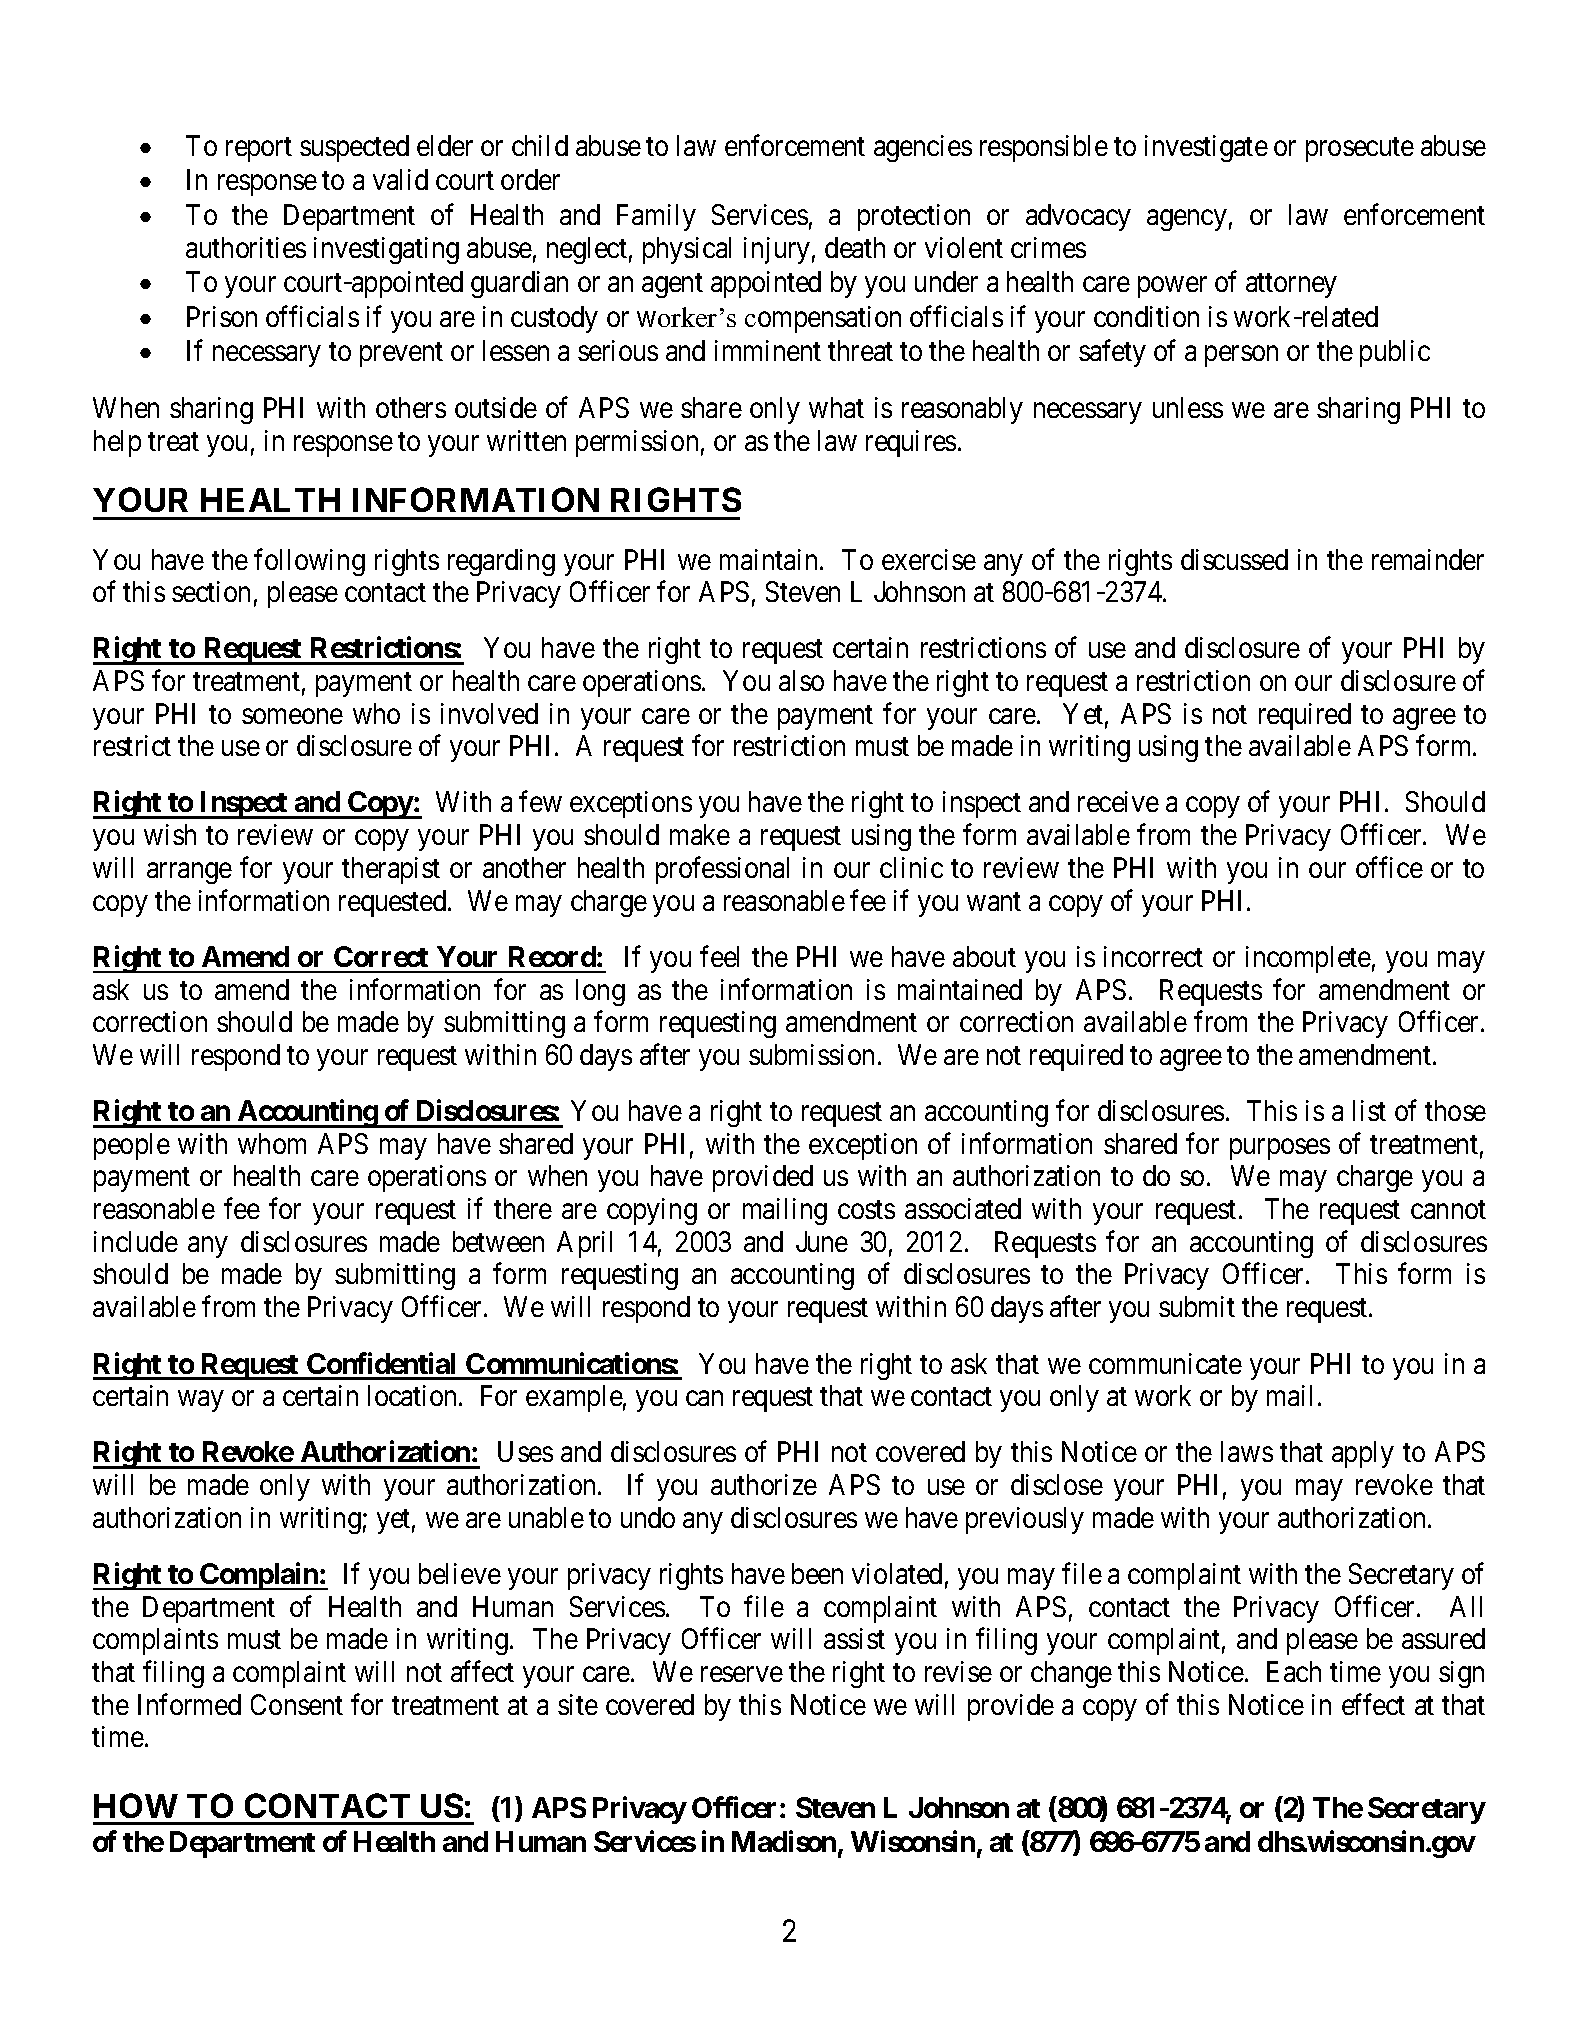 The image size is (1579, 2043). I want to click on arrange, so click(189, 873).
